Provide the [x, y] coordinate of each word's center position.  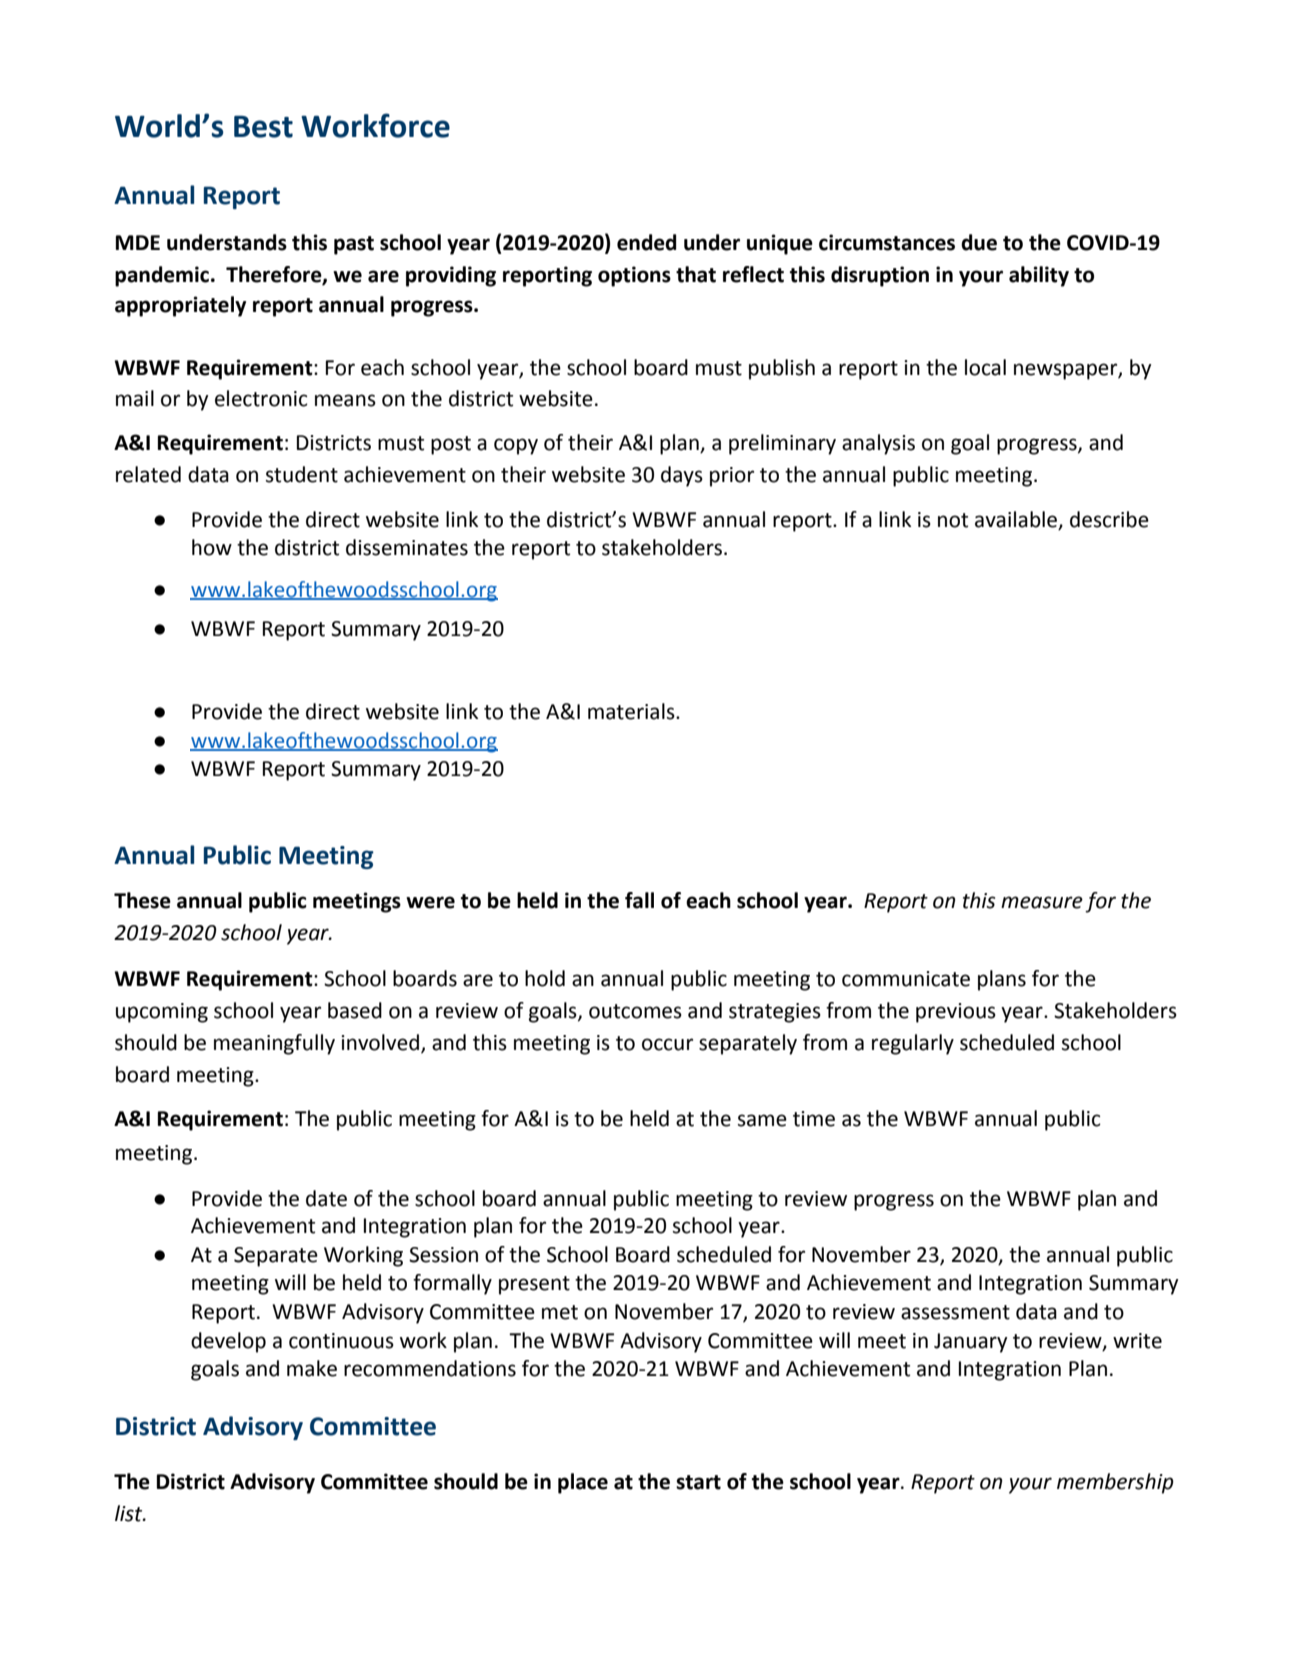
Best [263, 127]
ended [646, 242]
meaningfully [274, 1044]
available [1017, 520]
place [583, 1483]
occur [667, 1044]
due [979, 242]
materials [632, 711]
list [130, 1513]
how [212, 547]
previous [956, 1013]
